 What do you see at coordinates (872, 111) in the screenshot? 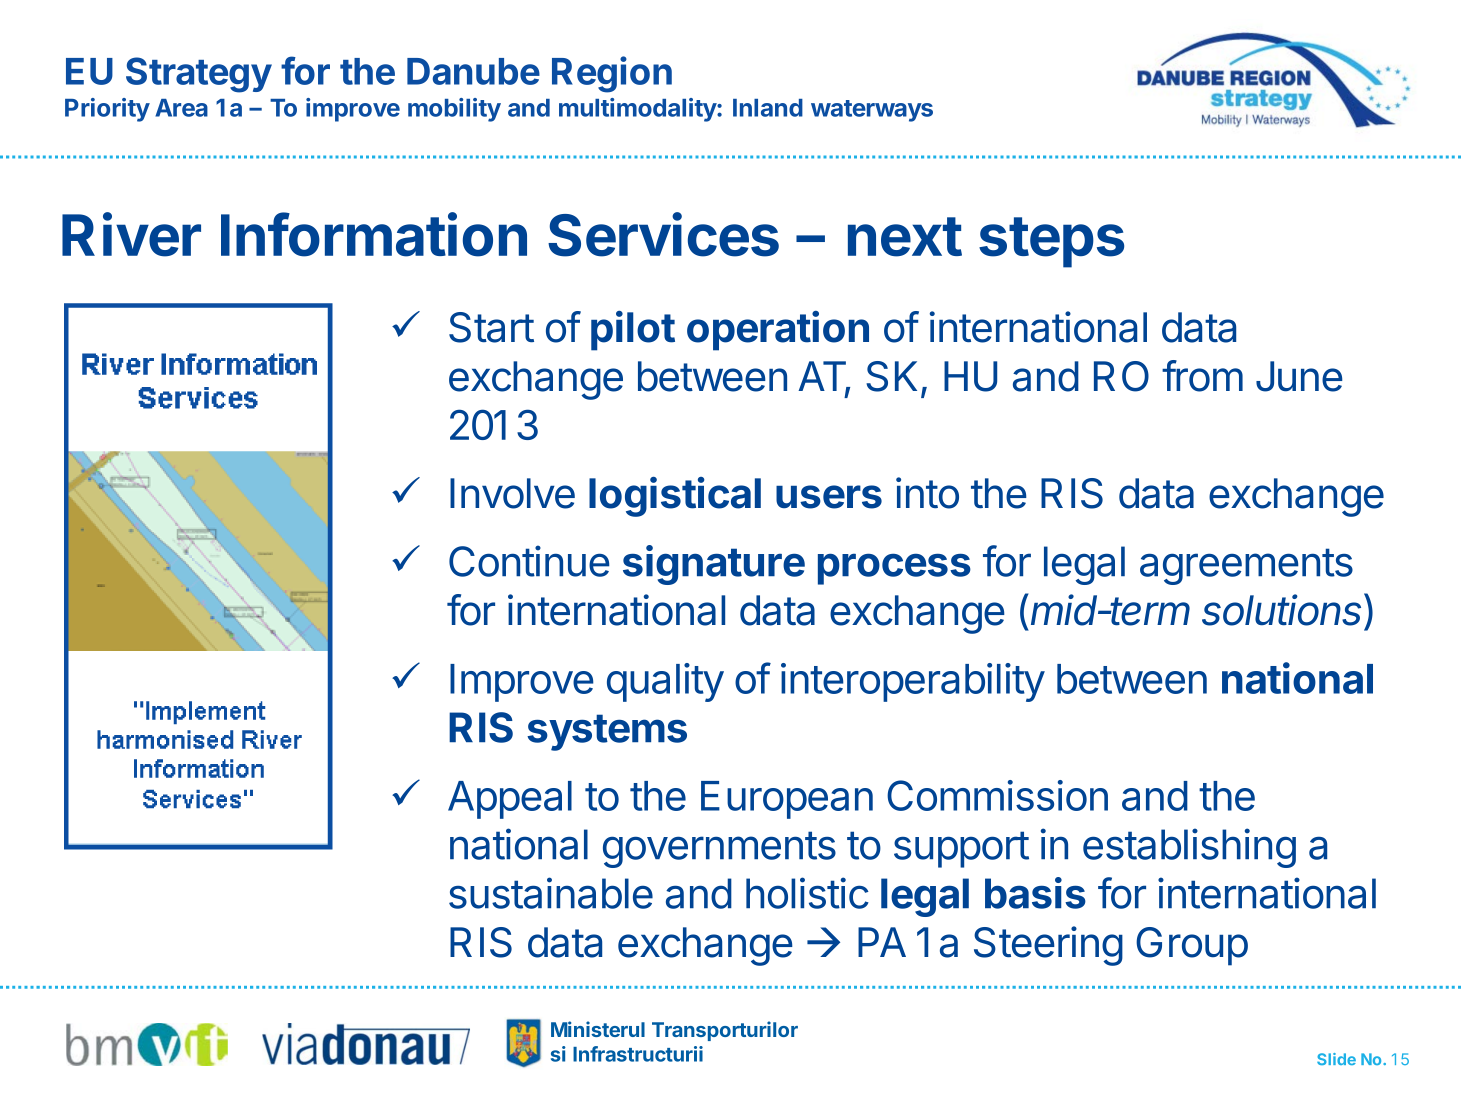
I see `waterways` at bounding box center [872, 111].
